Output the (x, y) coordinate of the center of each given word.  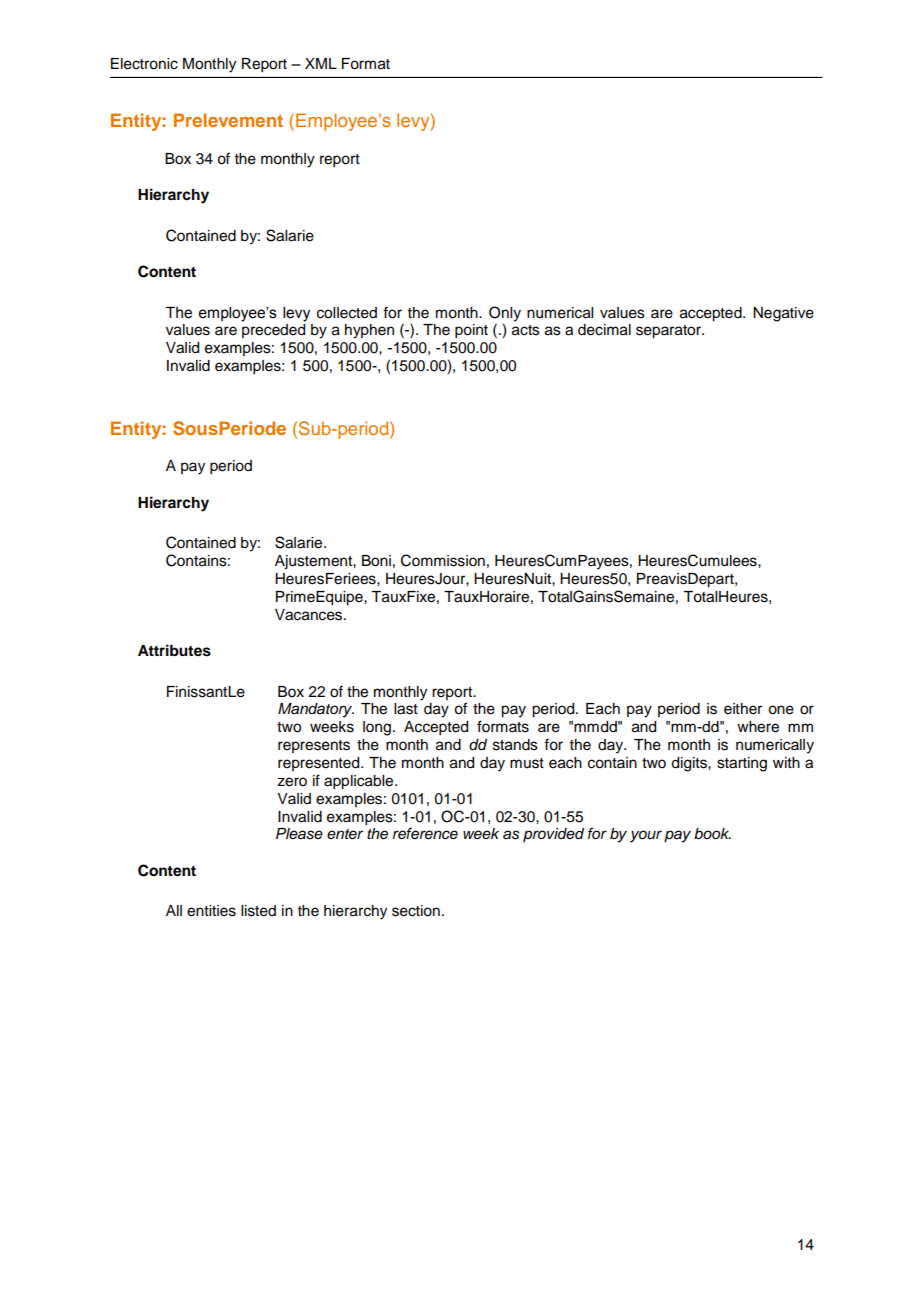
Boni (376, 561)
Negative (783, 314)
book (712, 834)
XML (321, 63)
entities (211, 911)
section (416, 911)
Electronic (144, 64)
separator (670, 332)
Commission (443, 560)
